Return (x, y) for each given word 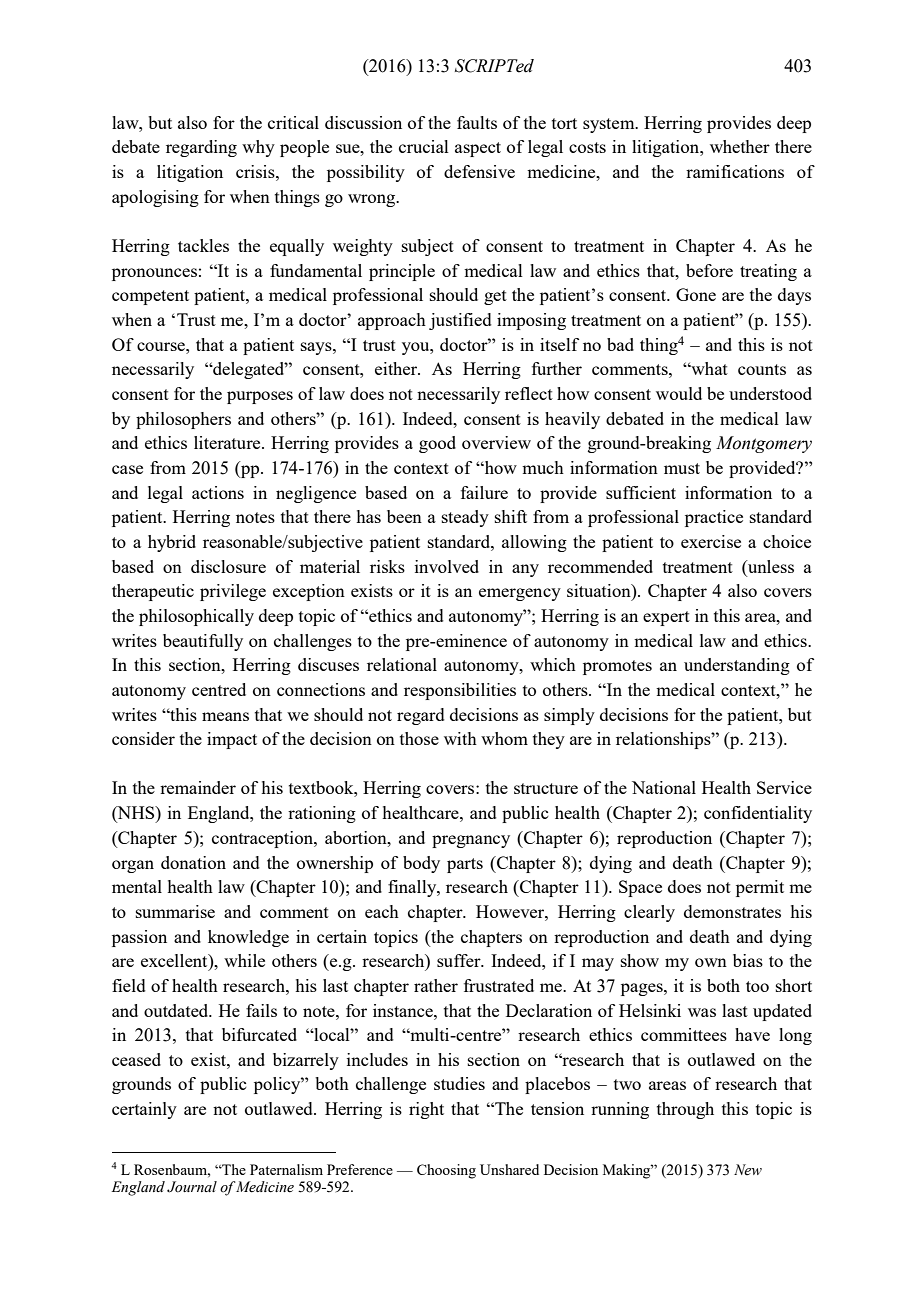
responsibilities (460, 691)
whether (740, 146)
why (258, 148)
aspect (478, 149)
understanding (737, 666)
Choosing (446, 1171)
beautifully (203, 642)
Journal (192, 1187)
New (748, 1169)
